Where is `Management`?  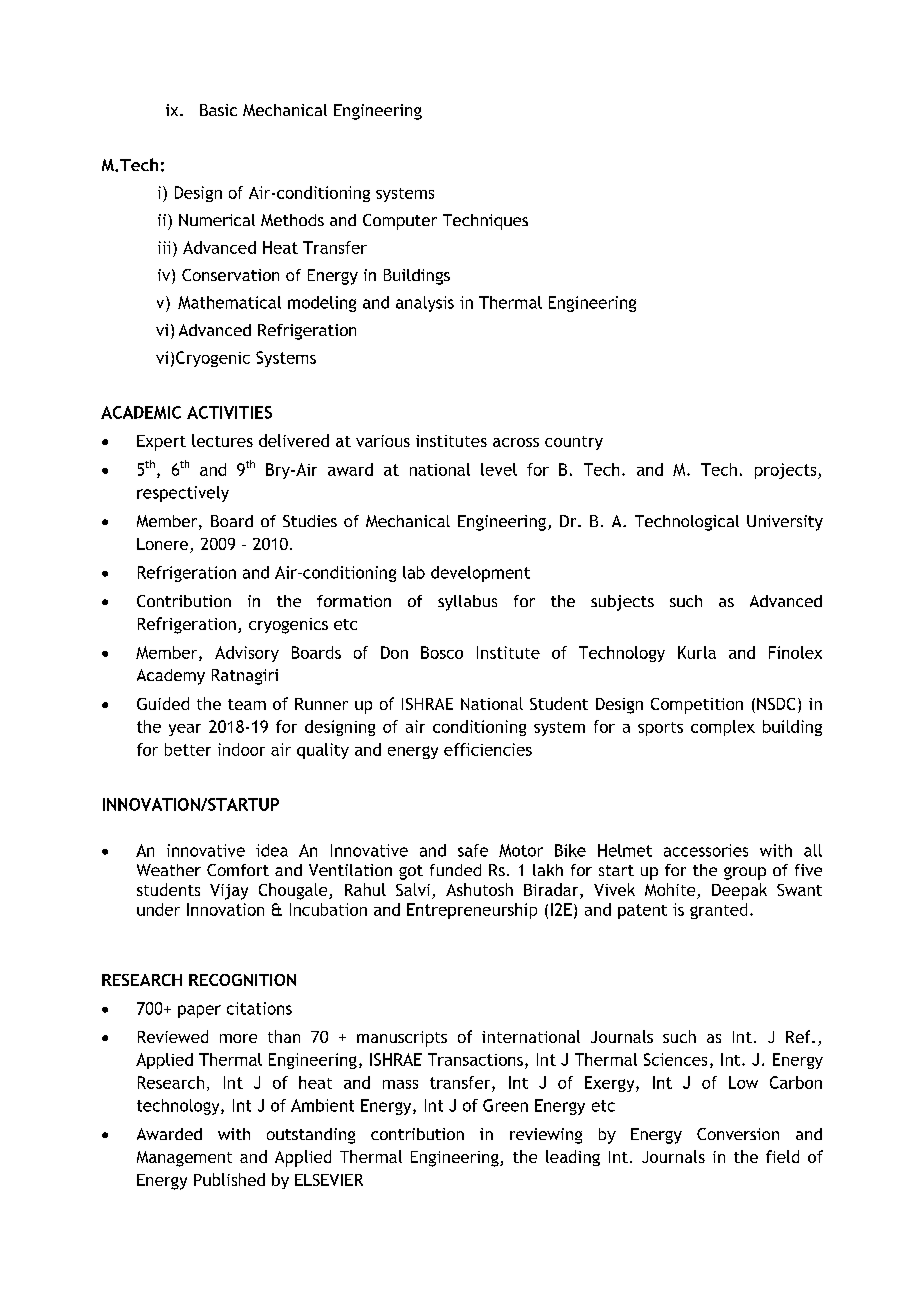 Management is located at coordinates (184, 1159).
